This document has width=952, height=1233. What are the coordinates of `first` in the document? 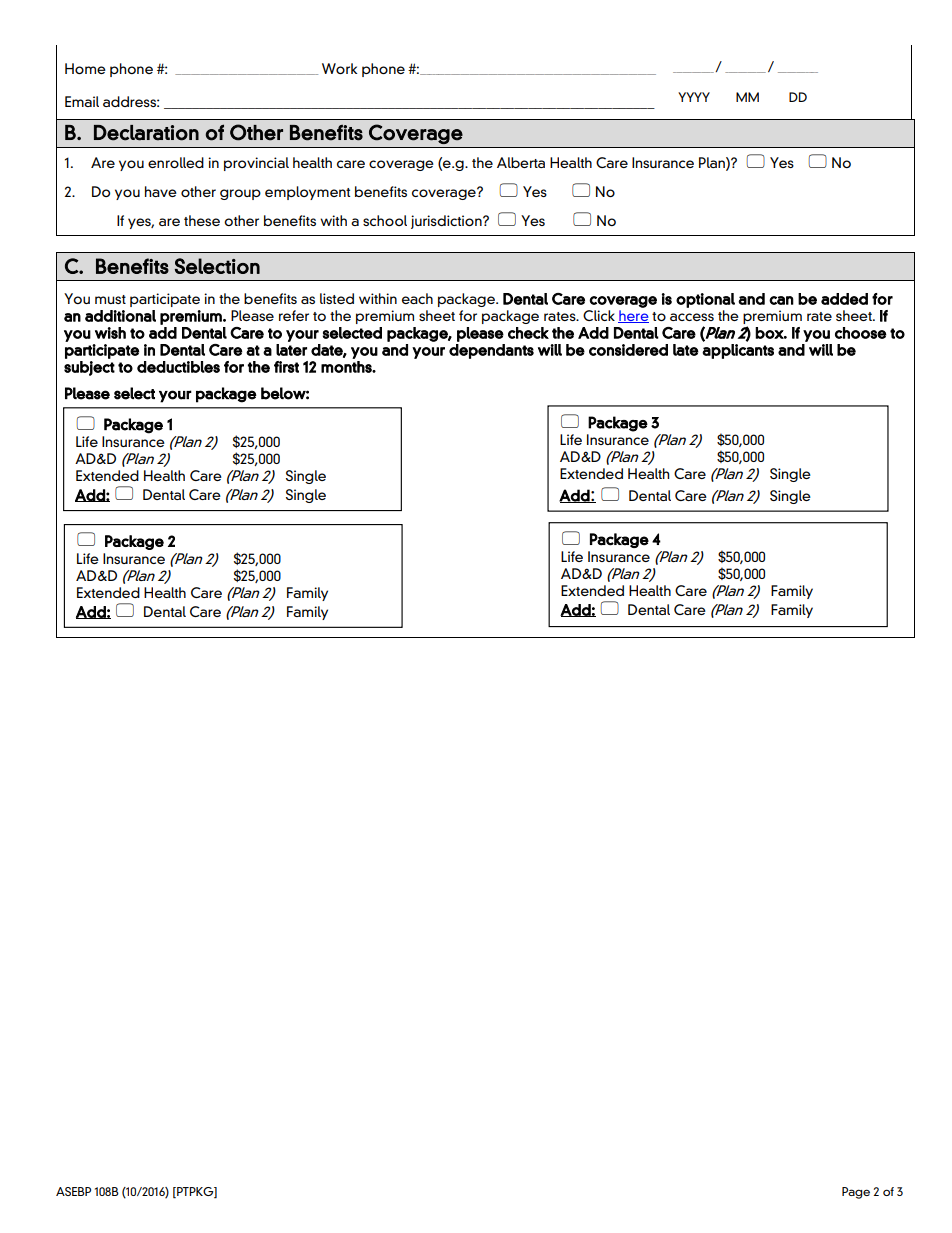 It's located at (286, 367).
